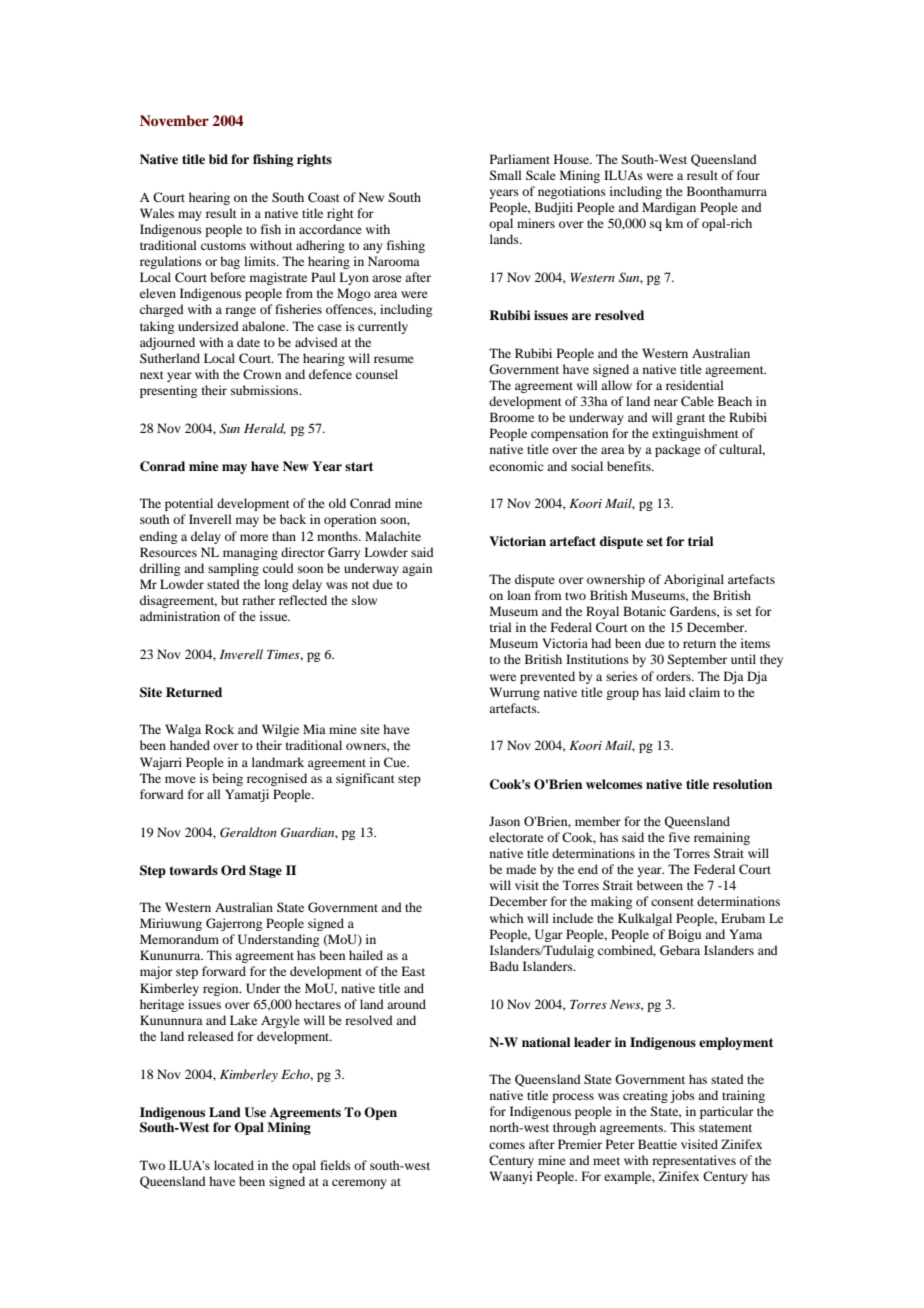  I want to click on representatives, so click(694, 1161).
